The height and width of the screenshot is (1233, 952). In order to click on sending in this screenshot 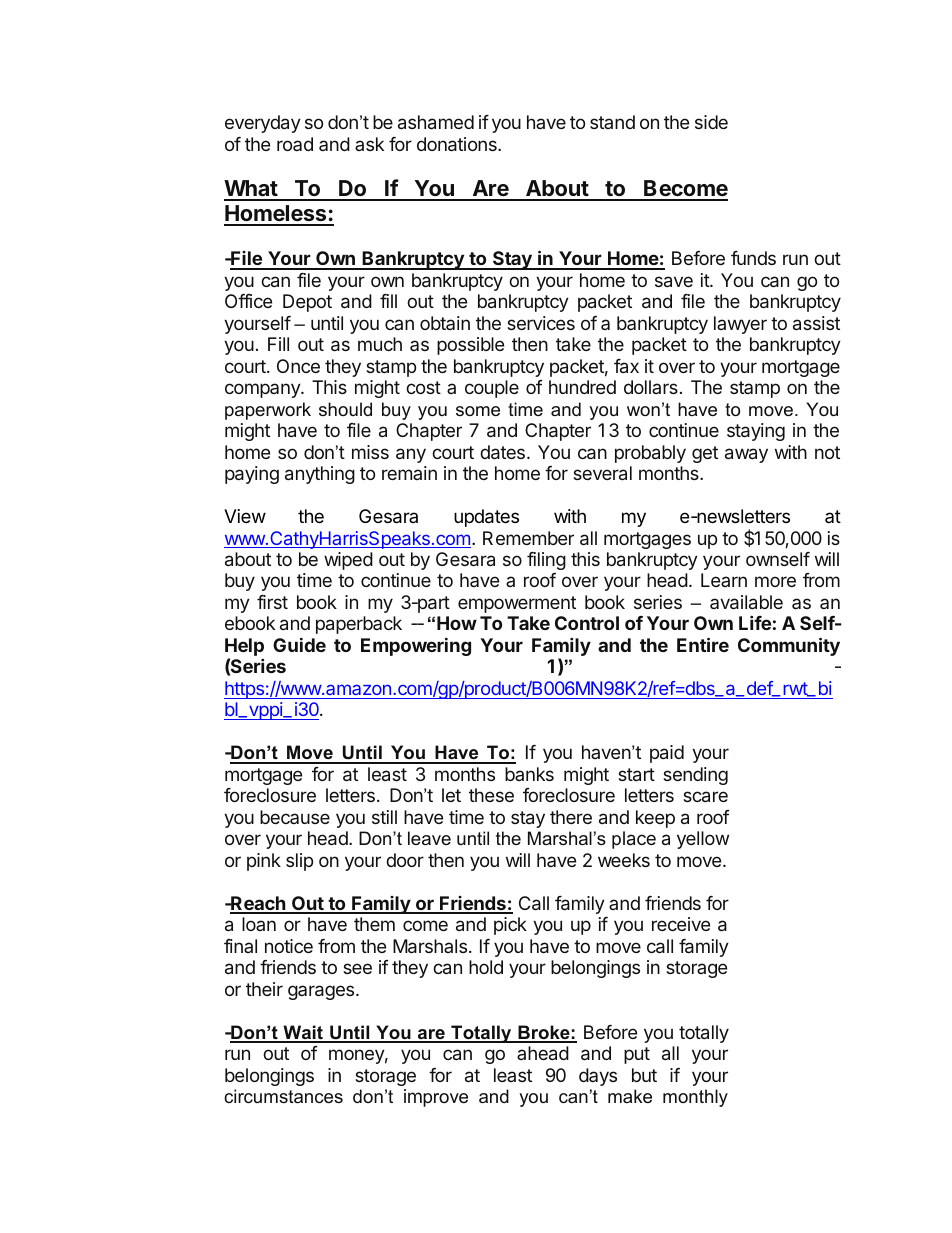, I will do `click(695, 776)`.
